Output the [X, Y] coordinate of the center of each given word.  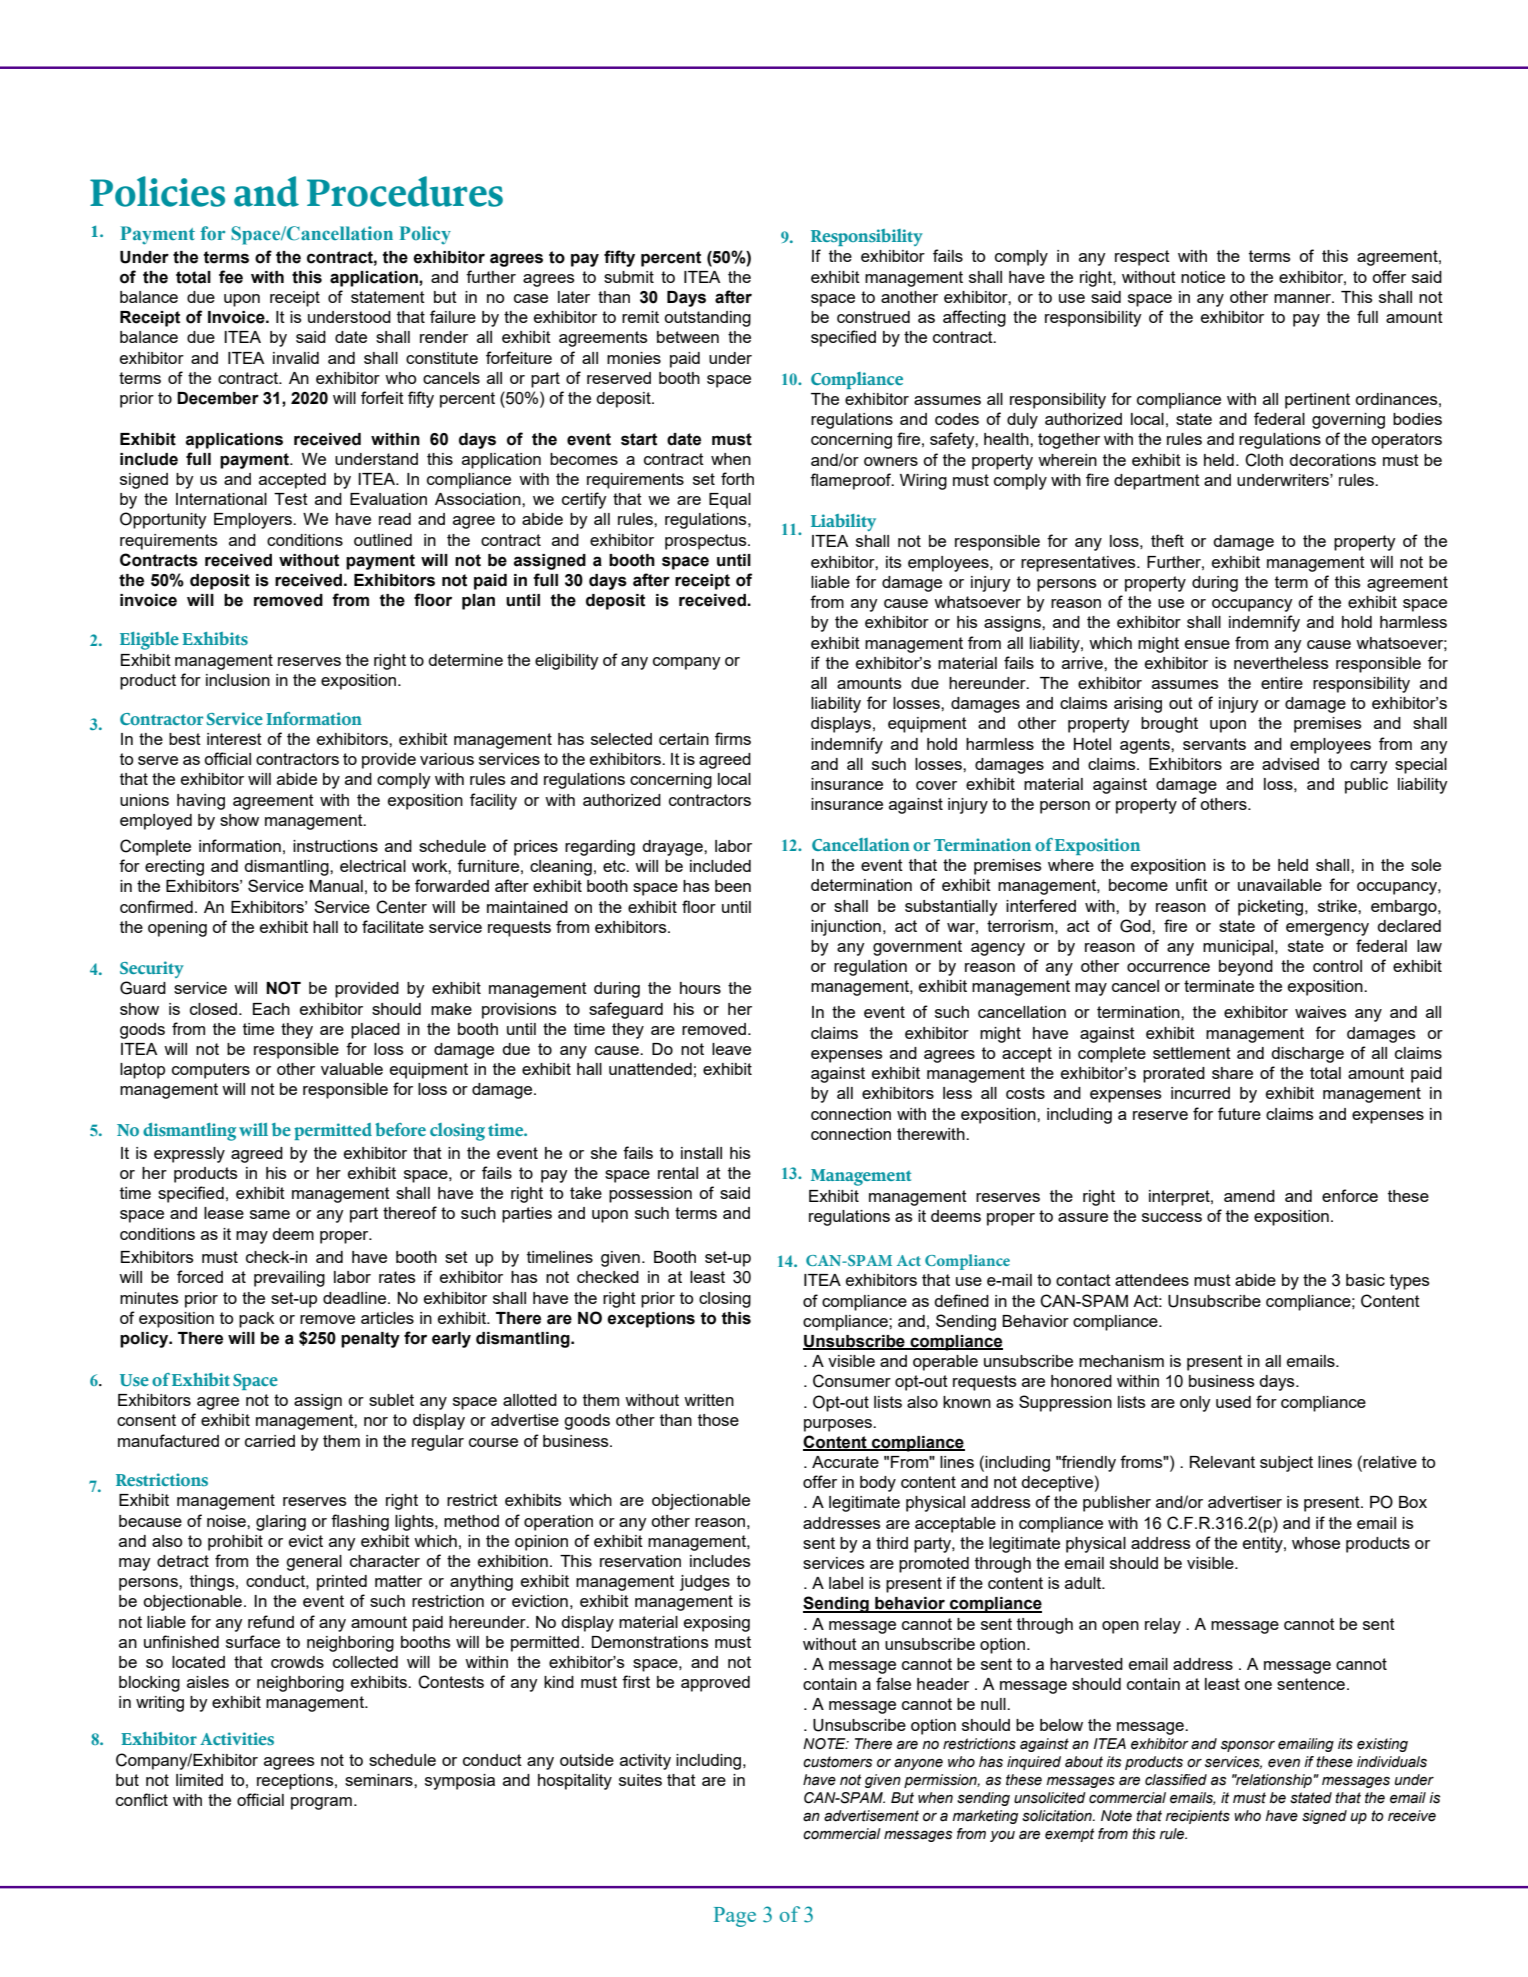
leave [731, 1049]
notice [1203, 277]
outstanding [707, 319]
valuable [352, 1069]
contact [1083, 1280]
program [321, 1803]
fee [231, 277]
